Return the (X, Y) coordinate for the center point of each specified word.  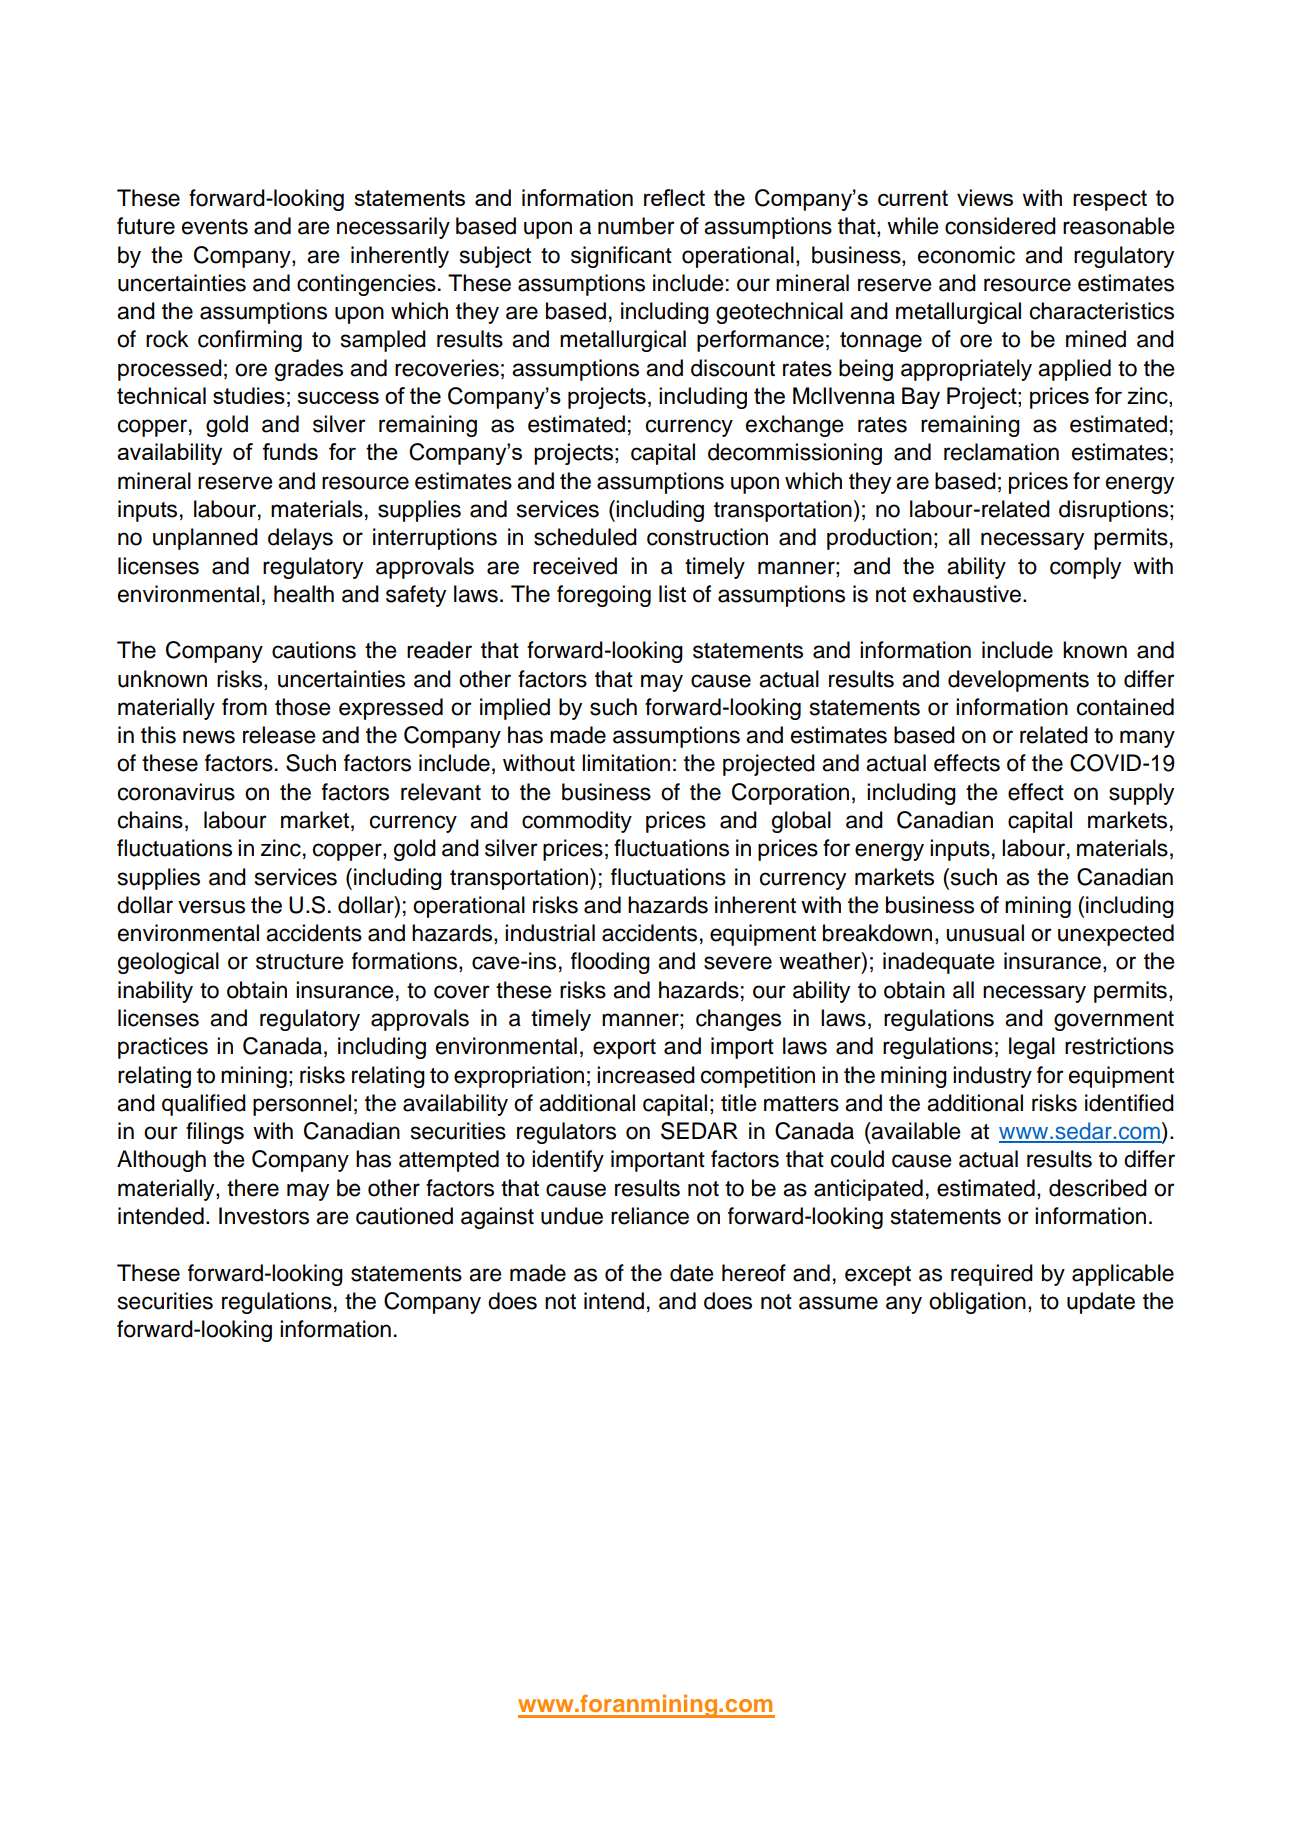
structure (300, 962)
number (636, 226)
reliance (650, 1216)
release (279, 735)
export (624, 1049)
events (215, 227)
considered (1000, 226)
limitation (626, 763)
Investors (264, 1216)
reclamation (1001, 452)
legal (1032, 1048)
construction (707, 537)
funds (290, 451)
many (1147, 739)
